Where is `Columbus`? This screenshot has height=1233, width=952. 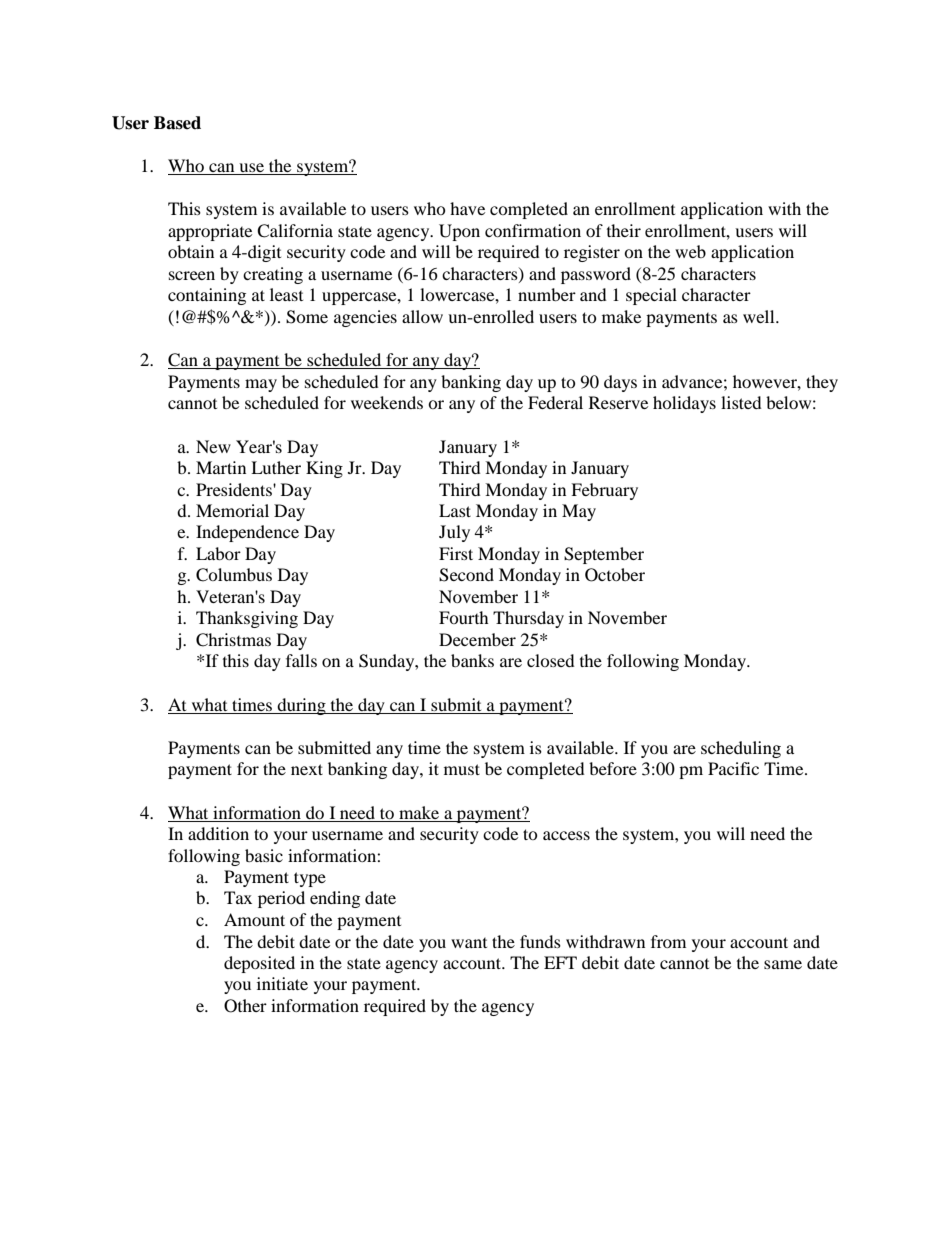
Columbus is located at coordinates (234, 575).
